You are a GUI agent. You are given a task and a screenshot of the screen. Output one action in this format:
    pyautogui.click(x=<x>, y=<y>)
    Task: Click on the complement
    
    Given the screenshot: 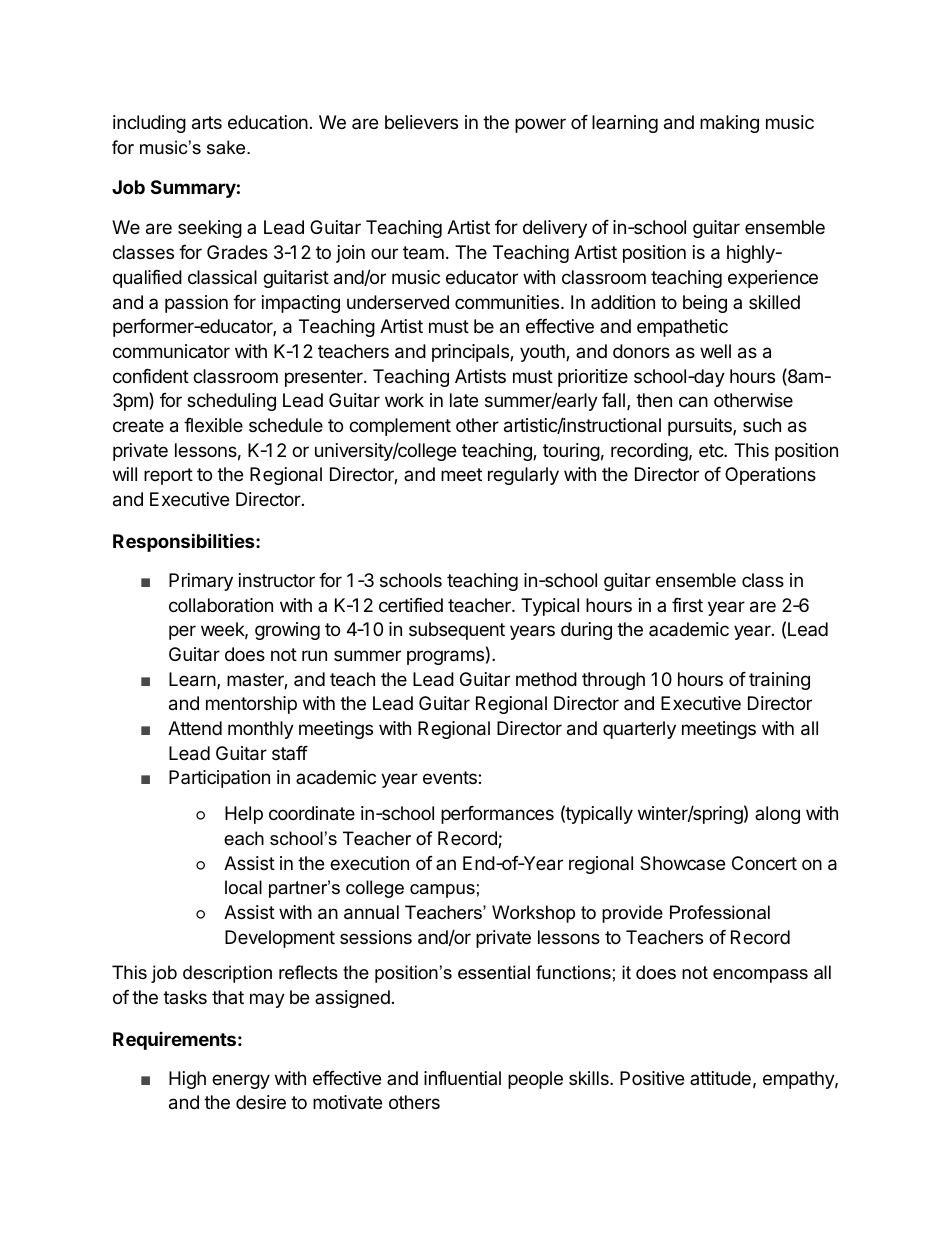 What is the action you would take?
    pyautogui.click(x=400, y=427)
